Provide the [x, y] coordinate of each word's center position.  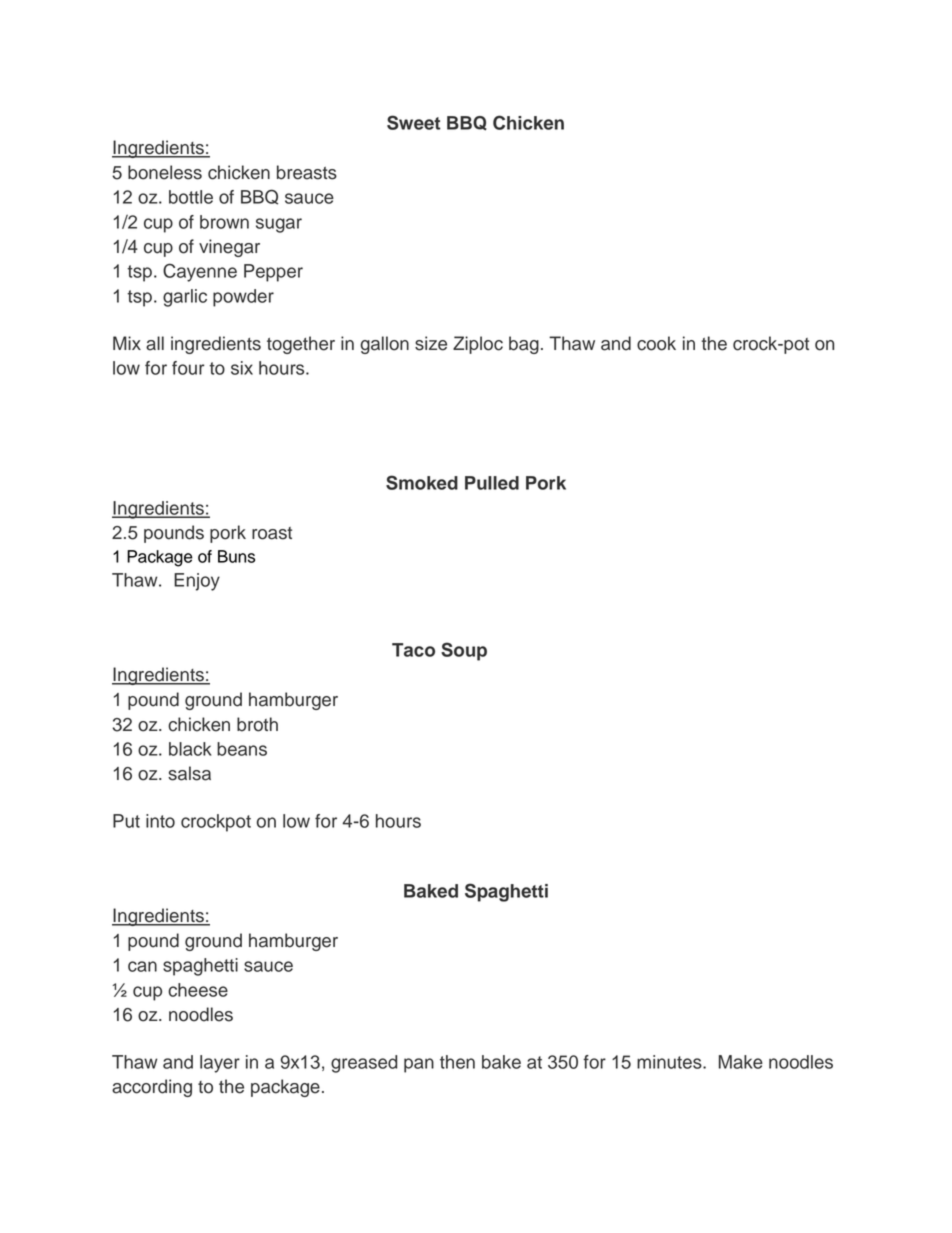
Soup [464, 651]
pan [419, 1065]
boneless [165, 172]
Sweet [414, 122]
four [188, 368]
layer [220, 1064]
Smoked [422, 482]
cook [656, 343]
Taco [413, 650]
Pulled [492, 483]
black [190, 749]
